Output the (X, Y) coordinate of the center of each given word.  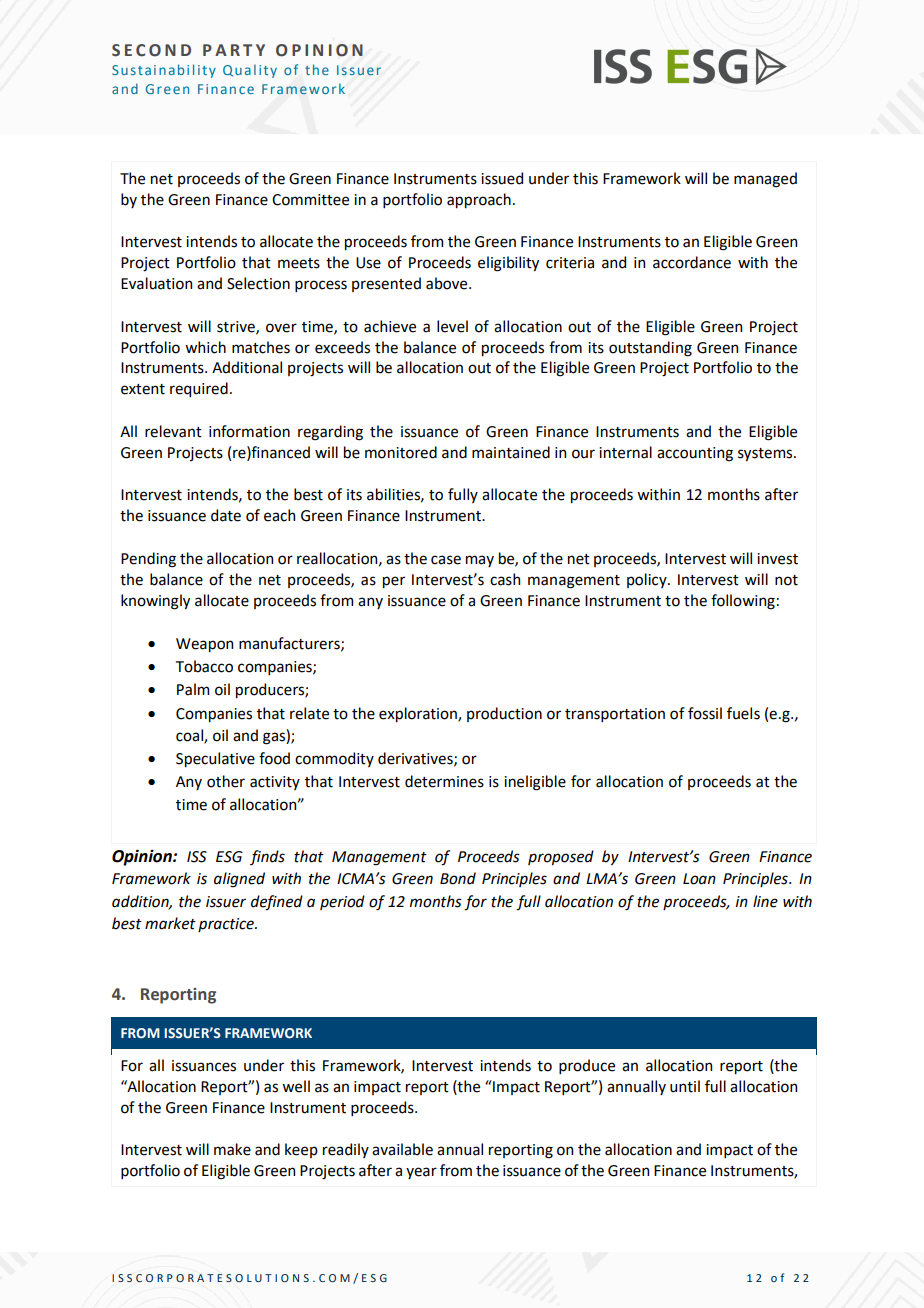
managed (765, 180)
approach (479, 200)
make (232, 1149)
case (446, 560)
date (226, 515)
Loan (699, 879)
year (421, 1173)
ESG (229, 857)
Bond (458, 878)
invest (777, 559)
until (685, 1086)
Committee (310, 200)
